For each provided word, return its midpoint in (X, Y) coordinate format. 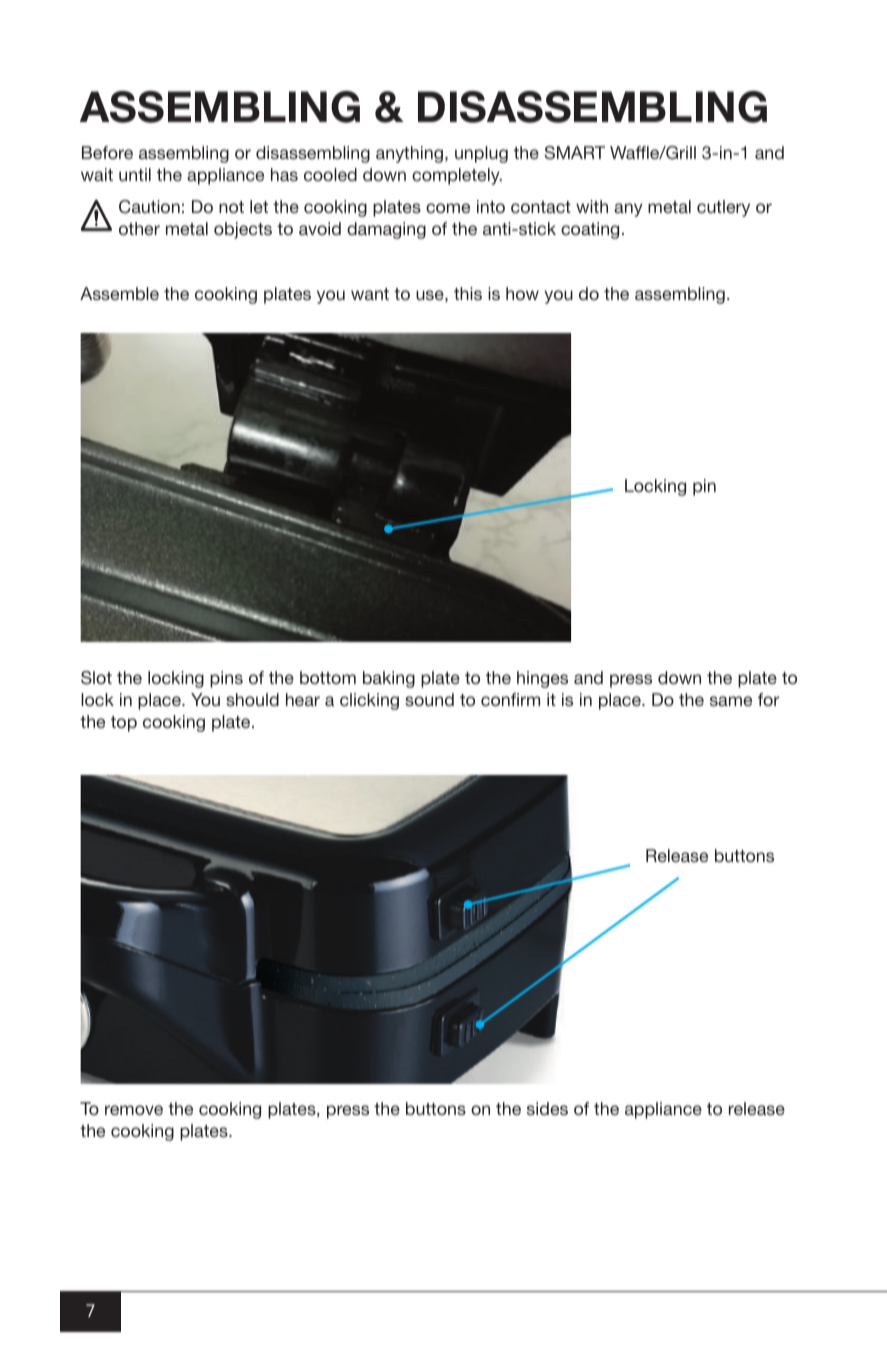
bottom (328, 677)
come (448, 208)
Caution (149, 207)
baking (389, 679)
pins (226, 679)
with (592, 206)
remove (134, 1110)
